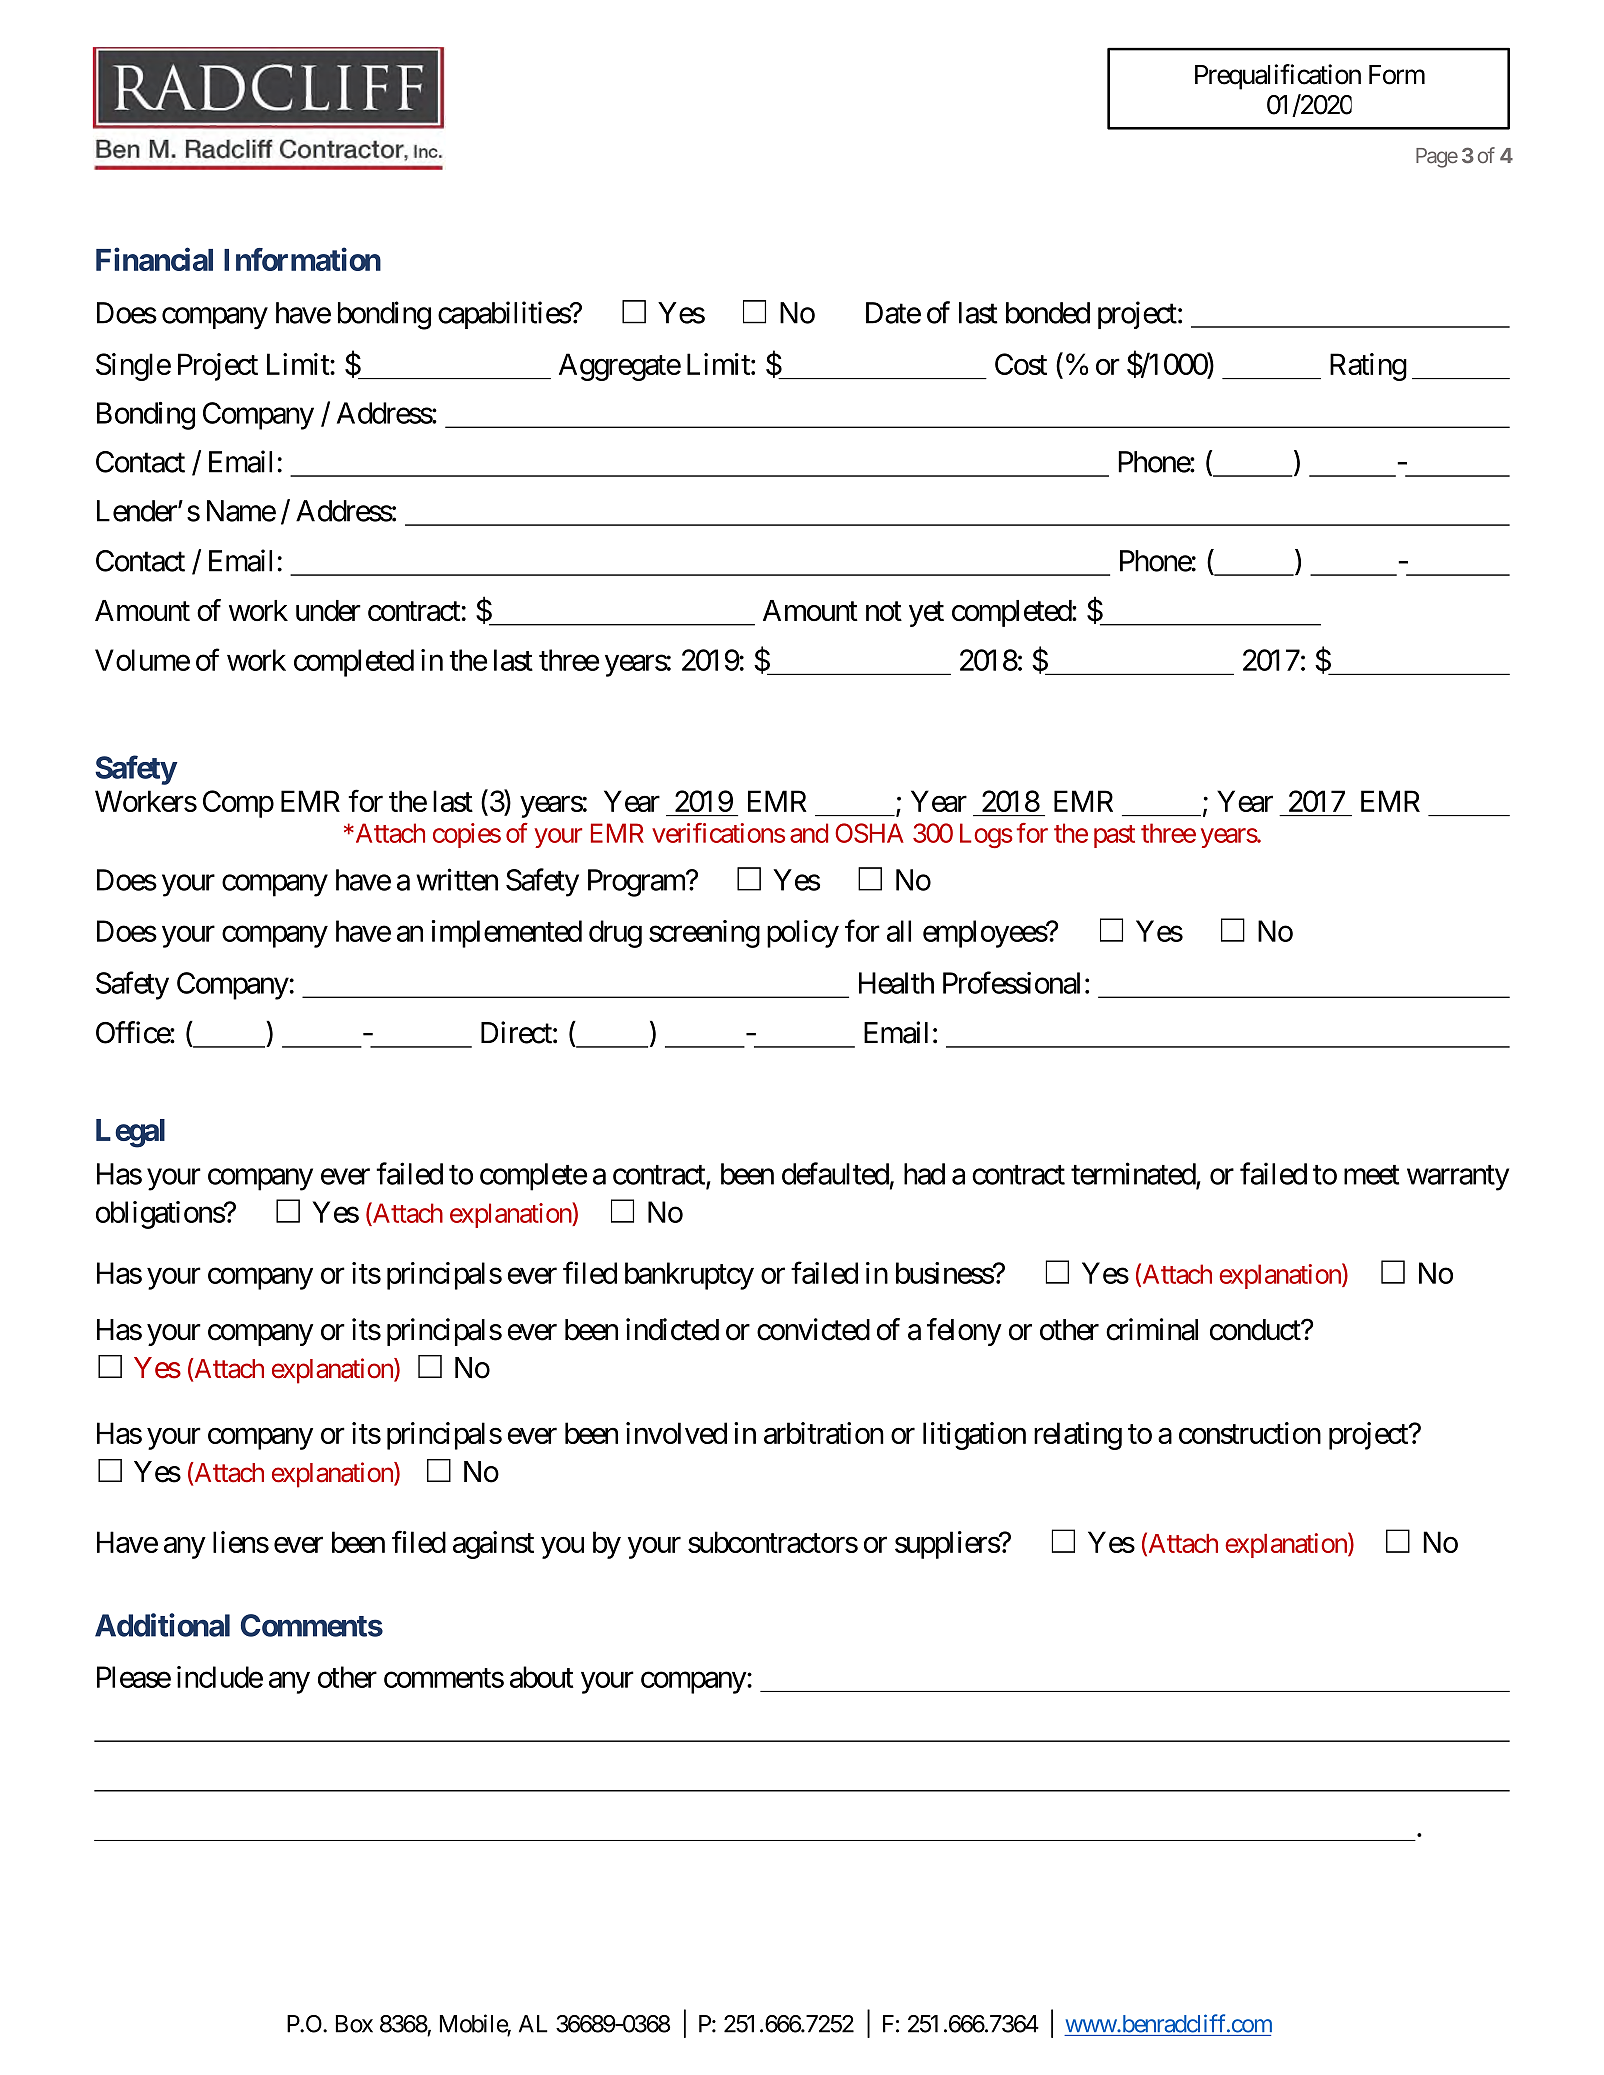  I want to click on Prequalification, so click(1278, 77).
